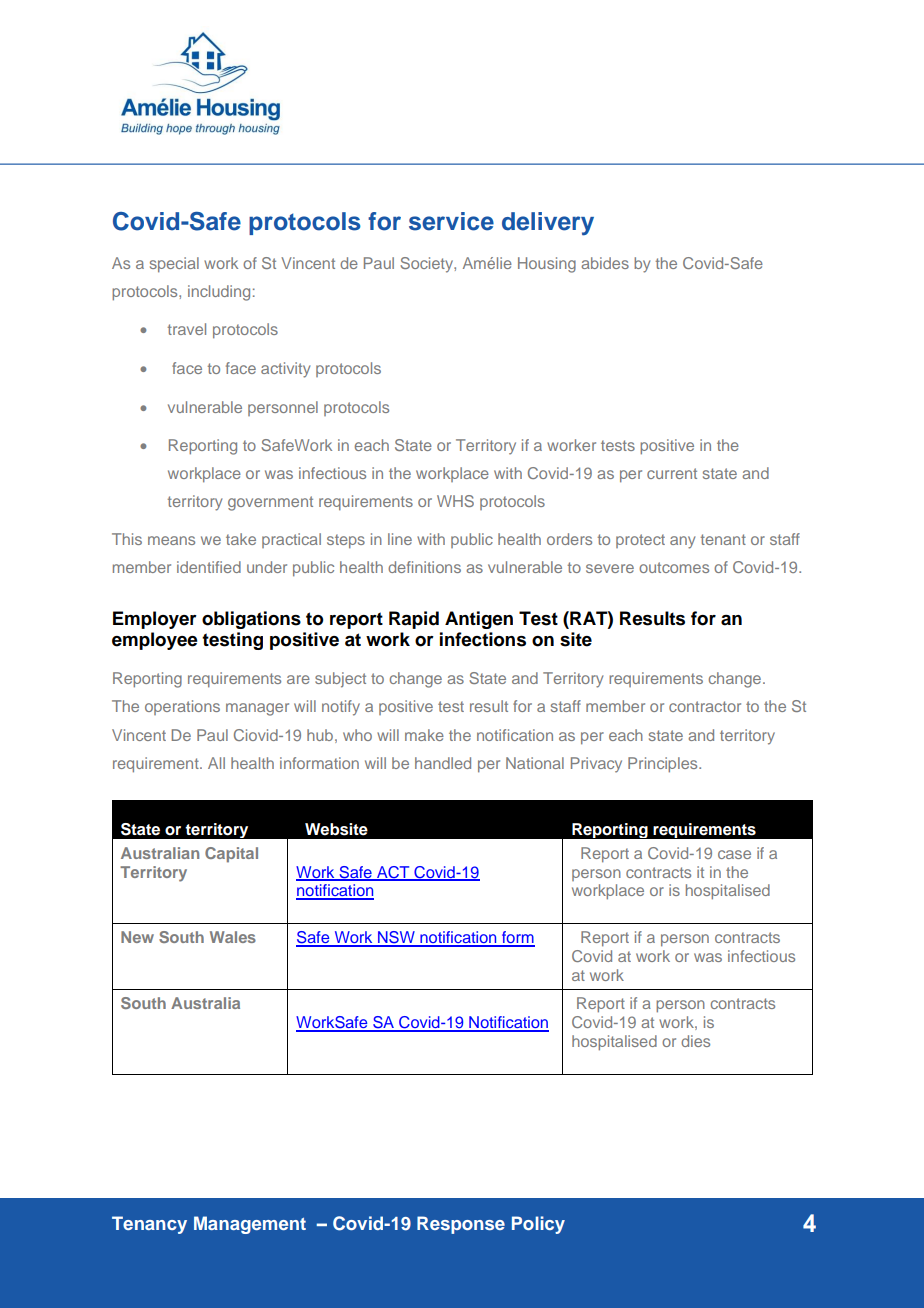 This screenshot has width=924, height=1308. Describe the element at coordinates (451, 221) in the screenshot. I see `service` at that location.
